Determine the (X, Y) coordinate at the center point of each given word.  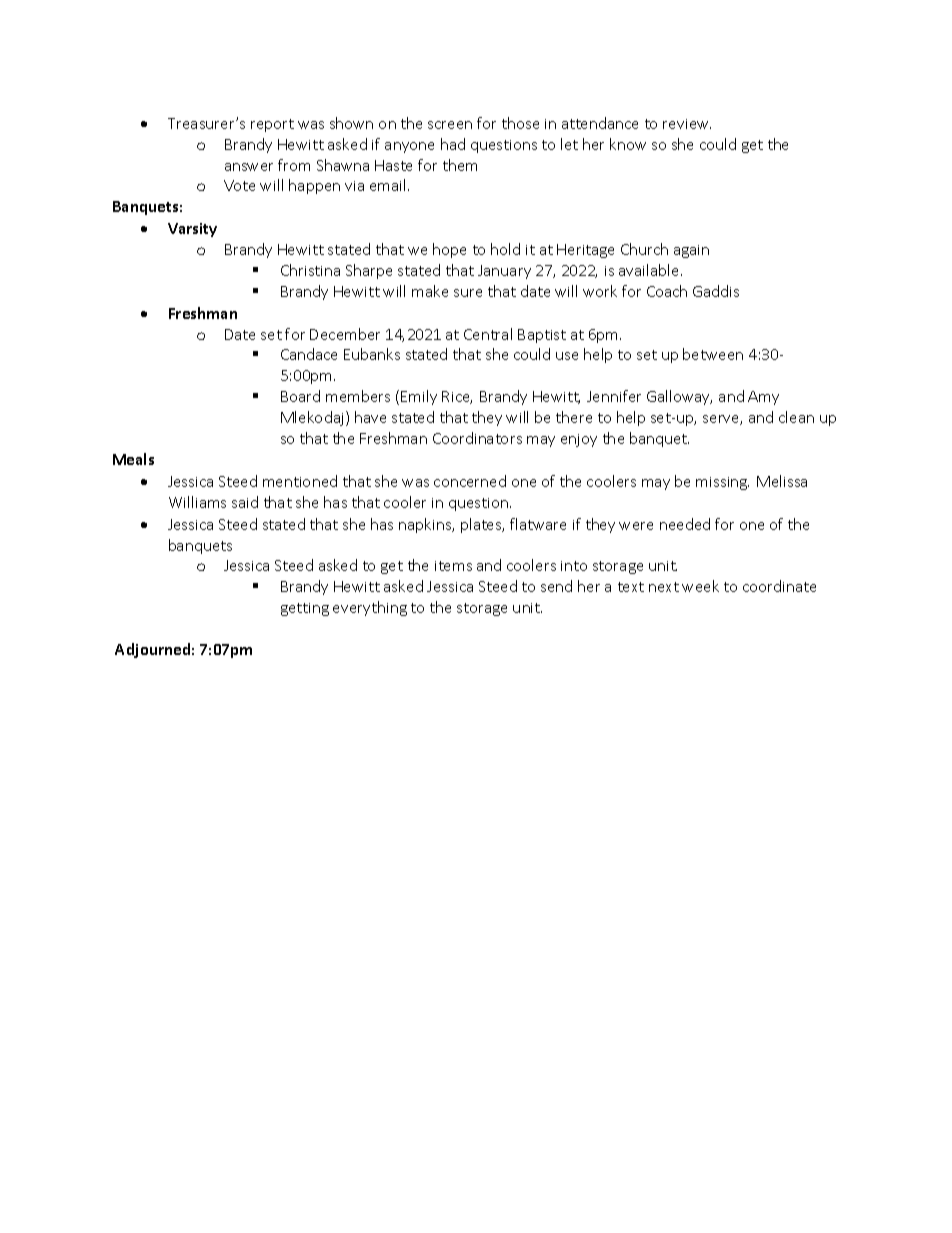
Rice (457, 397)
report (272, 125)
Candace (309, 354)
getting (305, 609)
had (453, 144)
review (687, 124)
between (713, 354)
